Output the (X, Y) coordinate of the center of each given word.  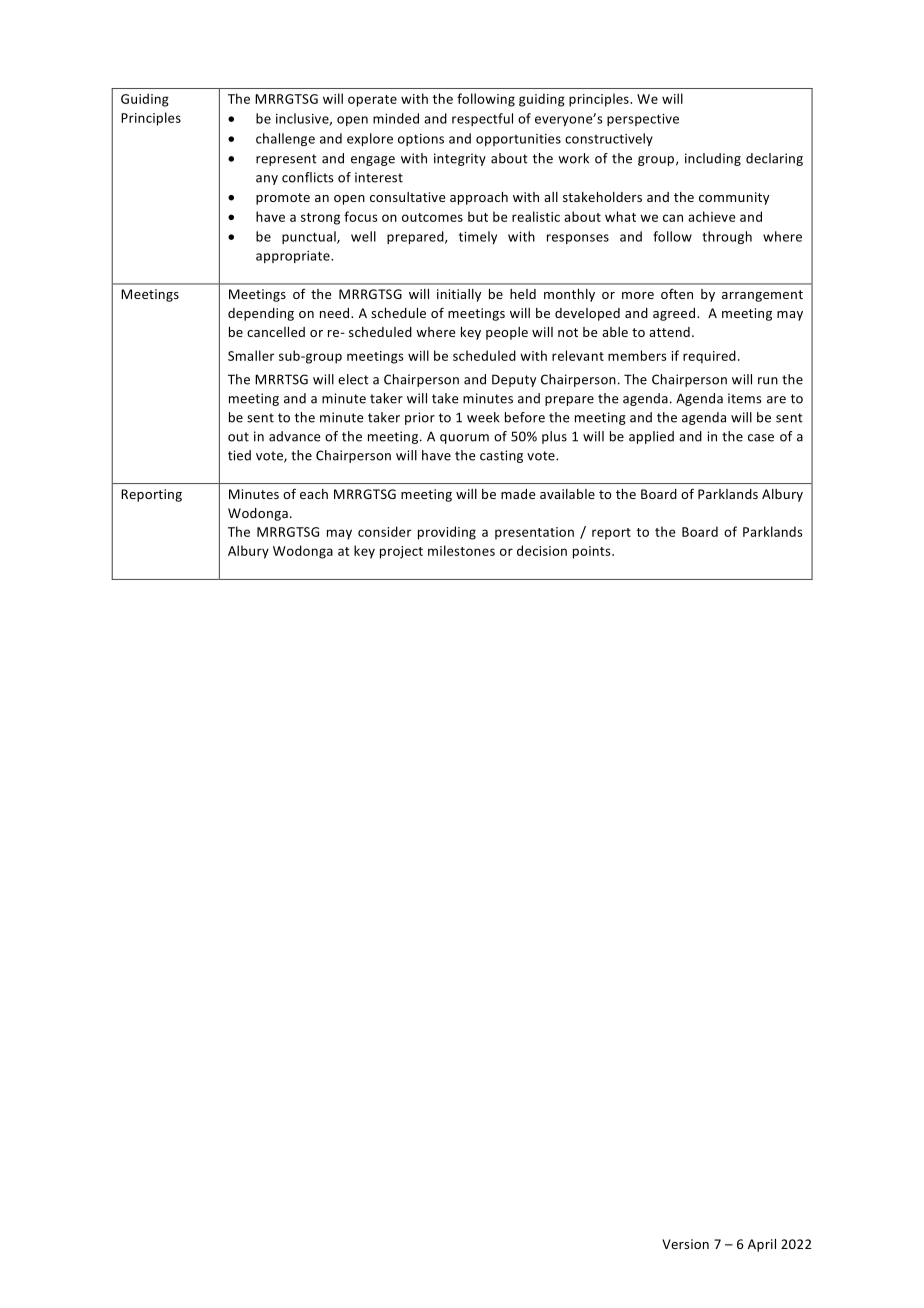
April (762, 1245)
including (713, 159)
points (593, 552)
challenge (285, 139)
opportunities (518, 140)
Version (685, 1244)
